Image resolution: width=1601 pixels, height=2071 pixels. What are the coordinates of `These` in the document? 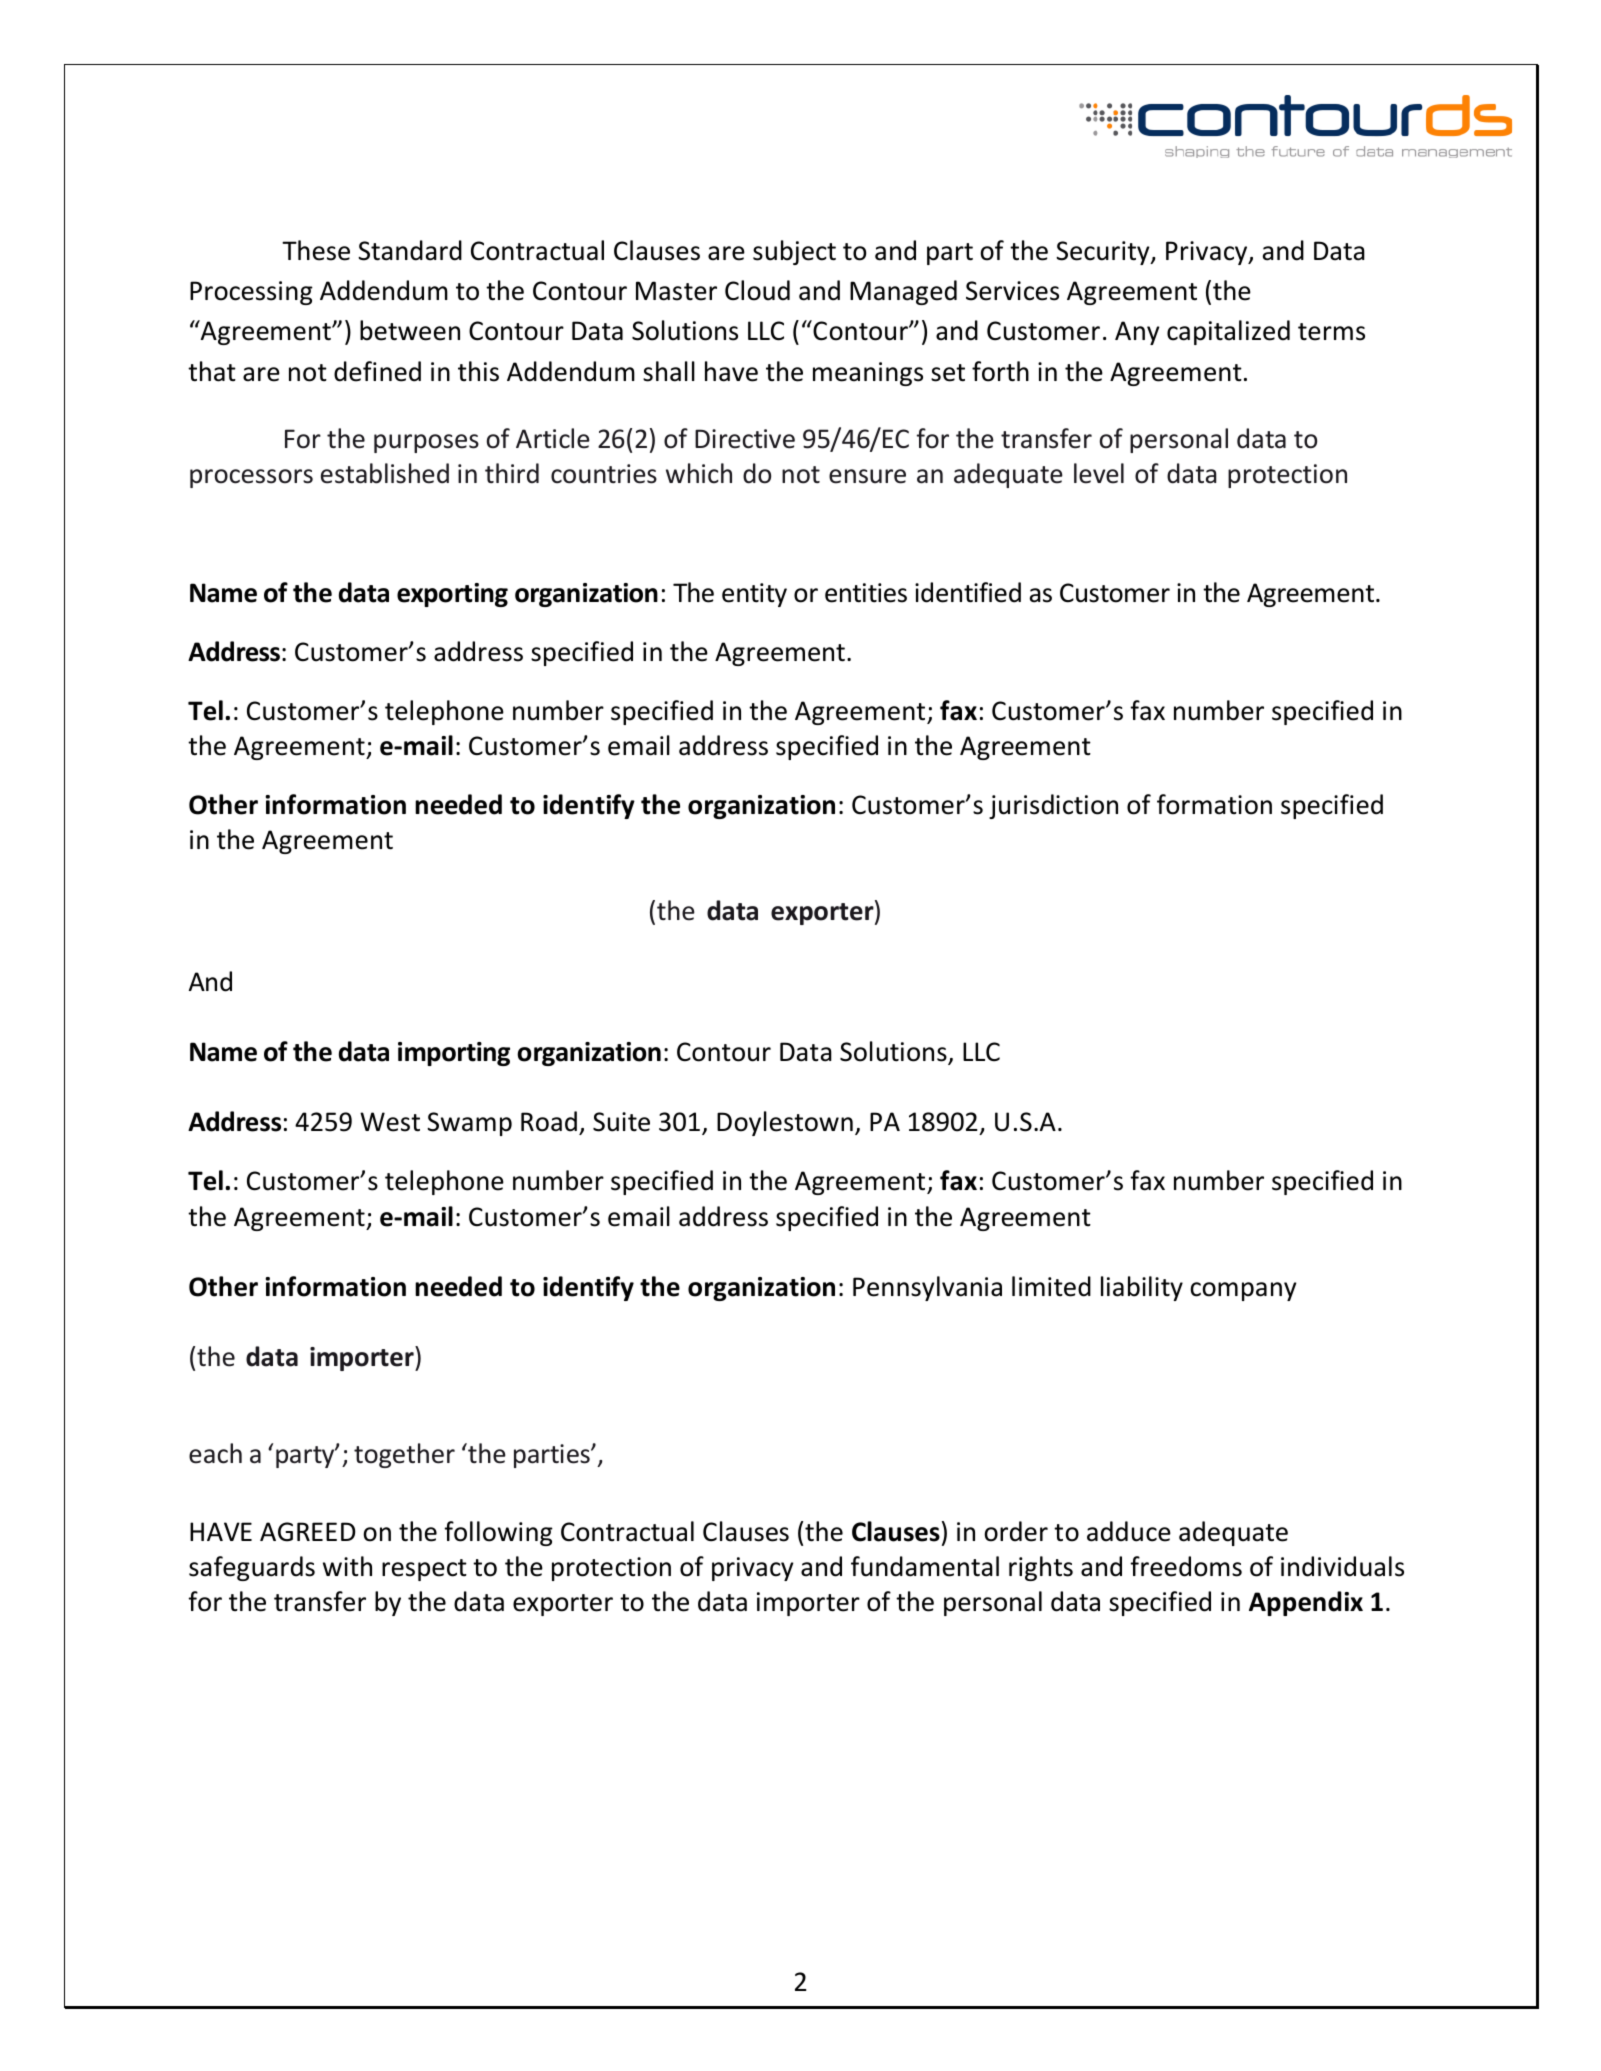 It's located at (316, 250).
